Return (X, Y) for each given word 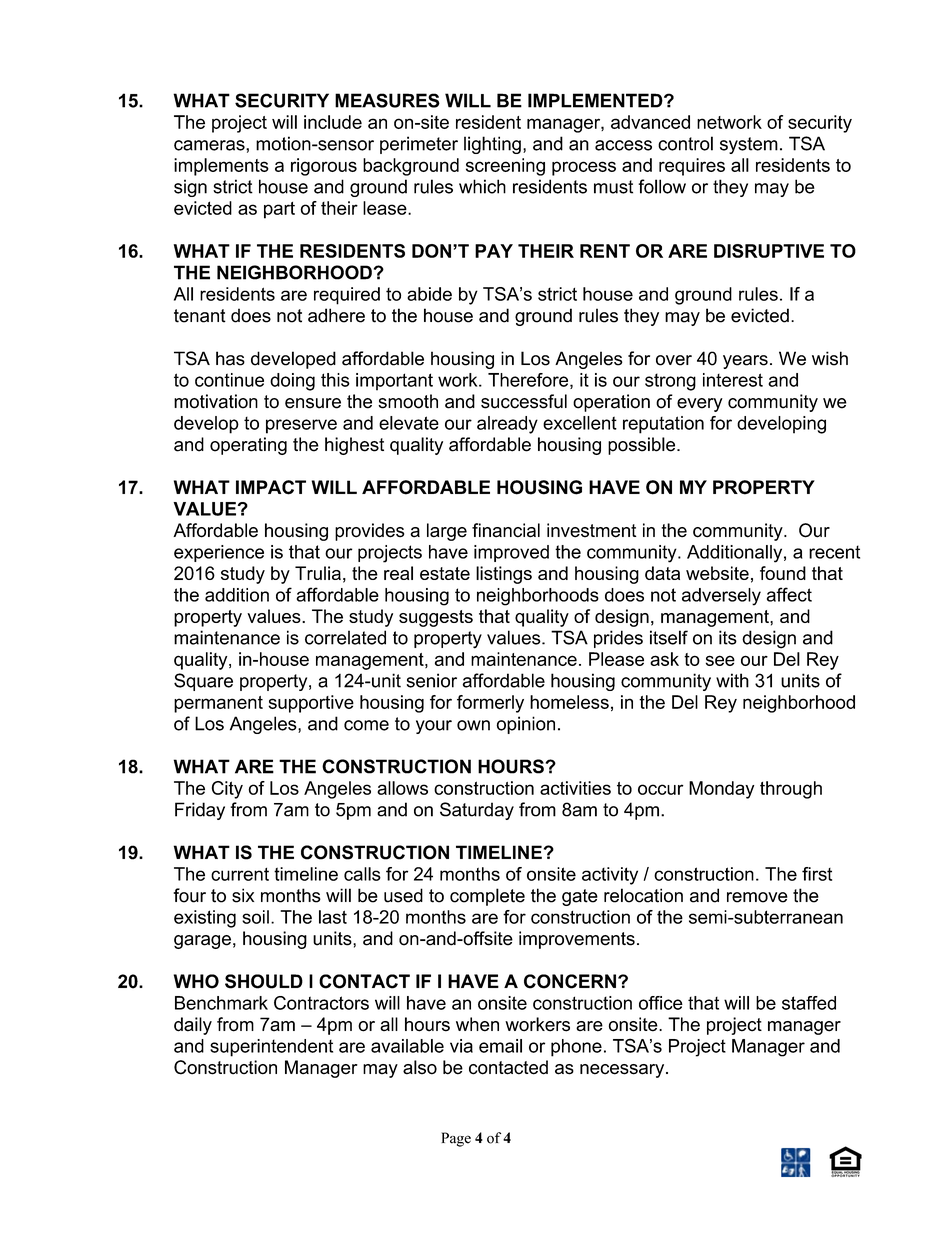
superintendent (271, 1048)
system (749, 145)
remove (757, 897)
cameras (210, 145)
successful (524, 401)
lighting (492, 145)
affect (789, 594)
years (745, 362)
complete (487, 897)
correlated (345, 637)
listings (504, 575)
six (243, 895)
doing (292, 382)
